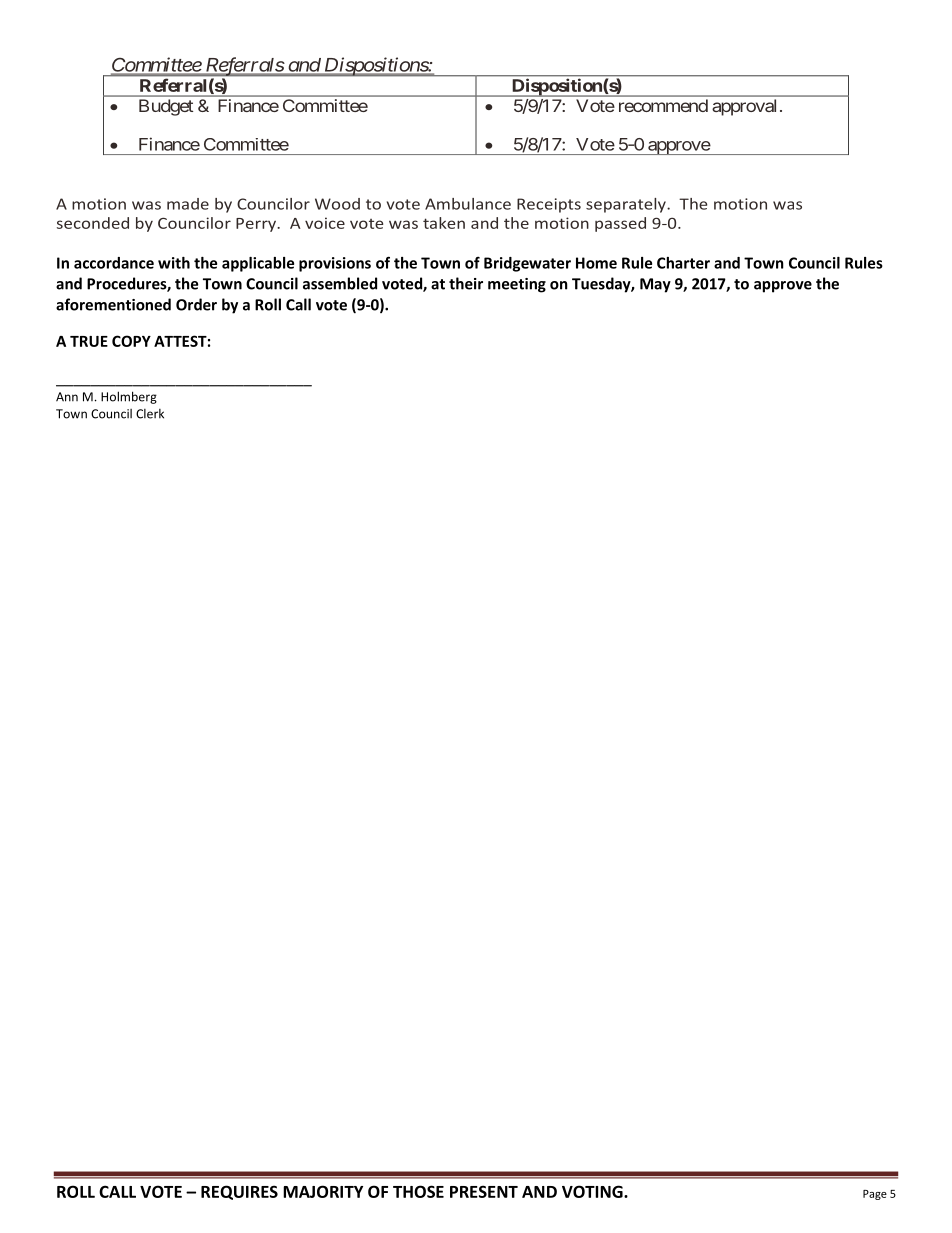  What do you see at coordinates (744, 107) in the screenshot?
I see `approval` at bounding box center [744, 107].
